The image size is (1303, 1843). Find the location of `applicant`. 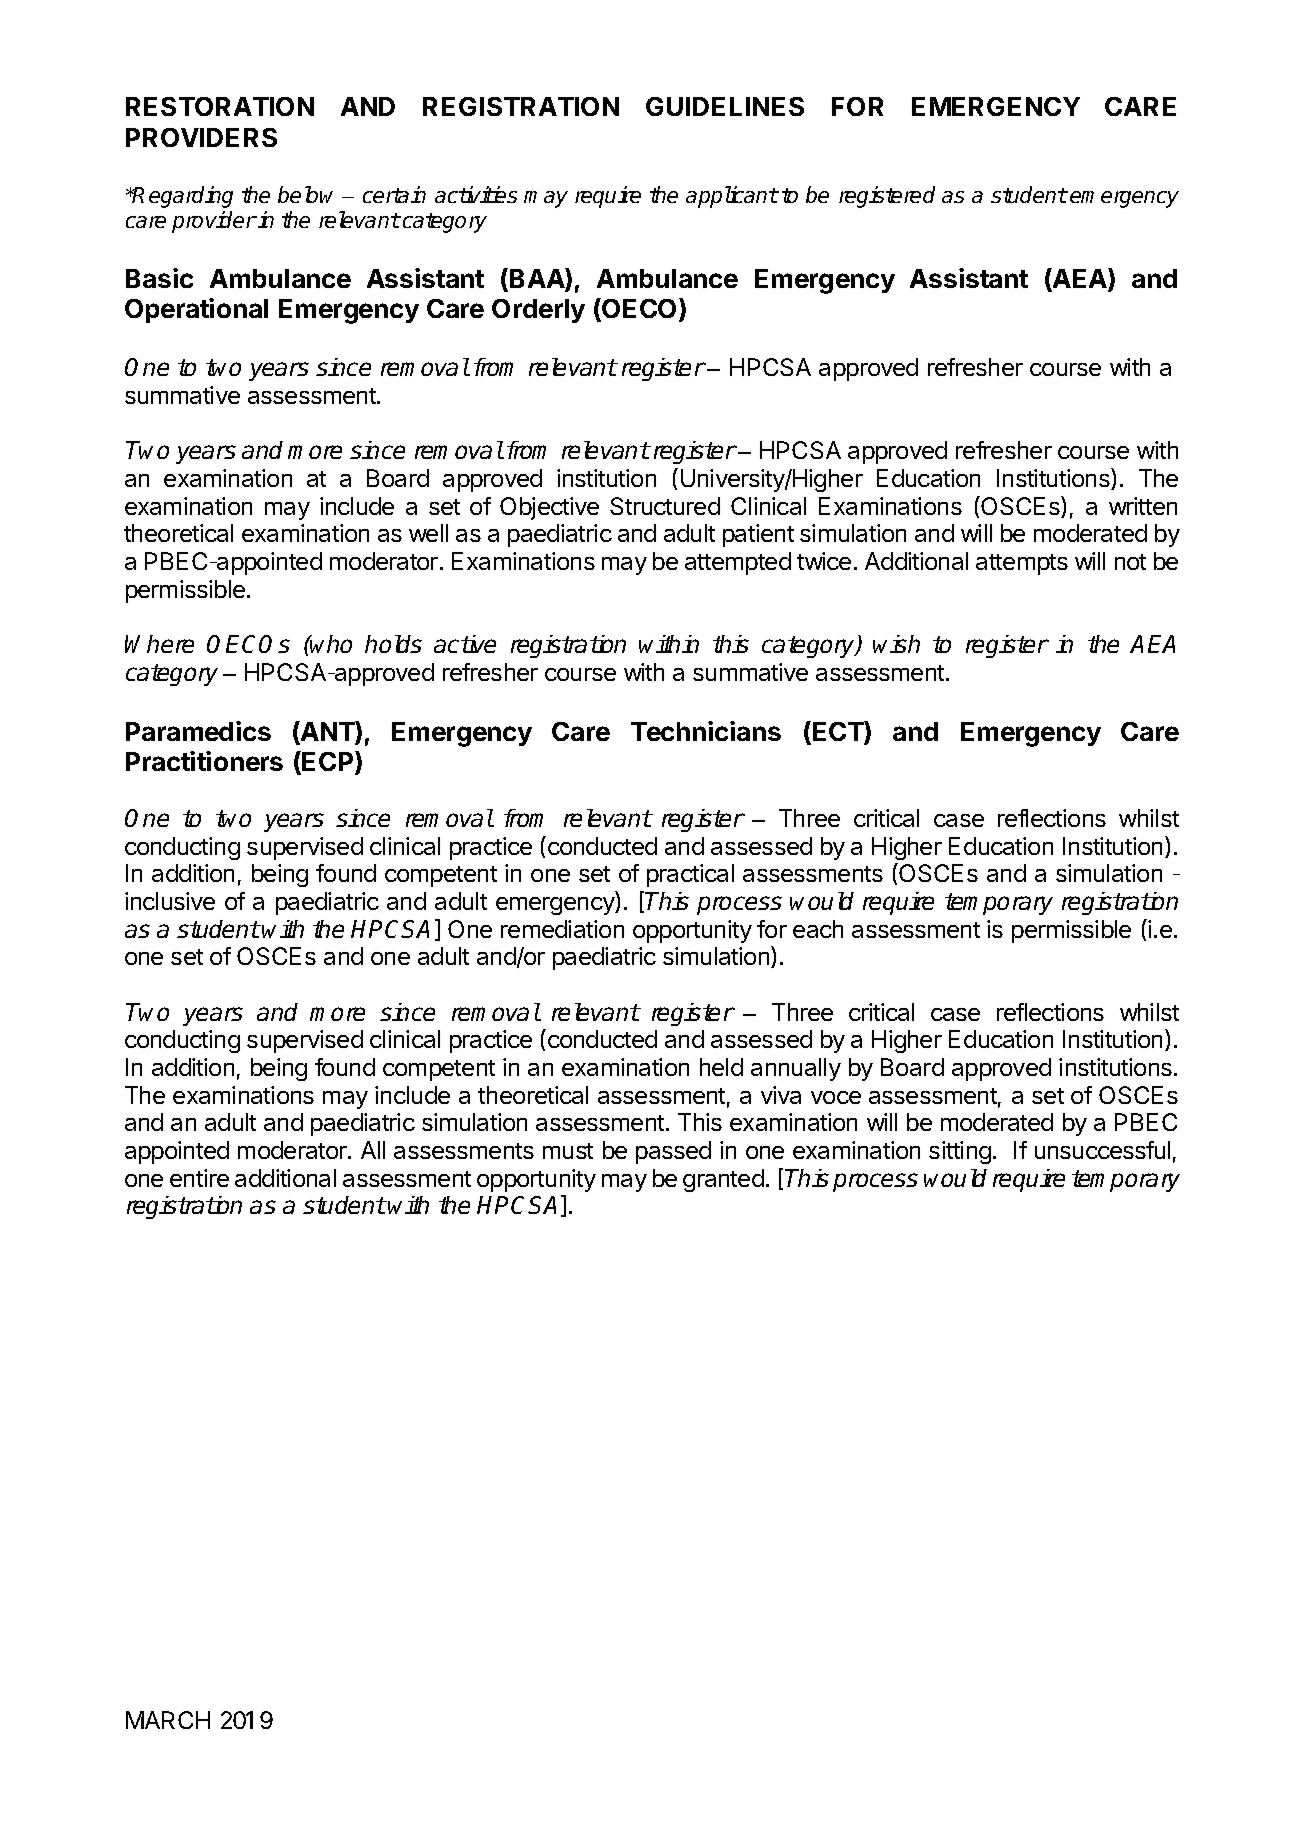

applicant is located at coordinates (732, 197).
